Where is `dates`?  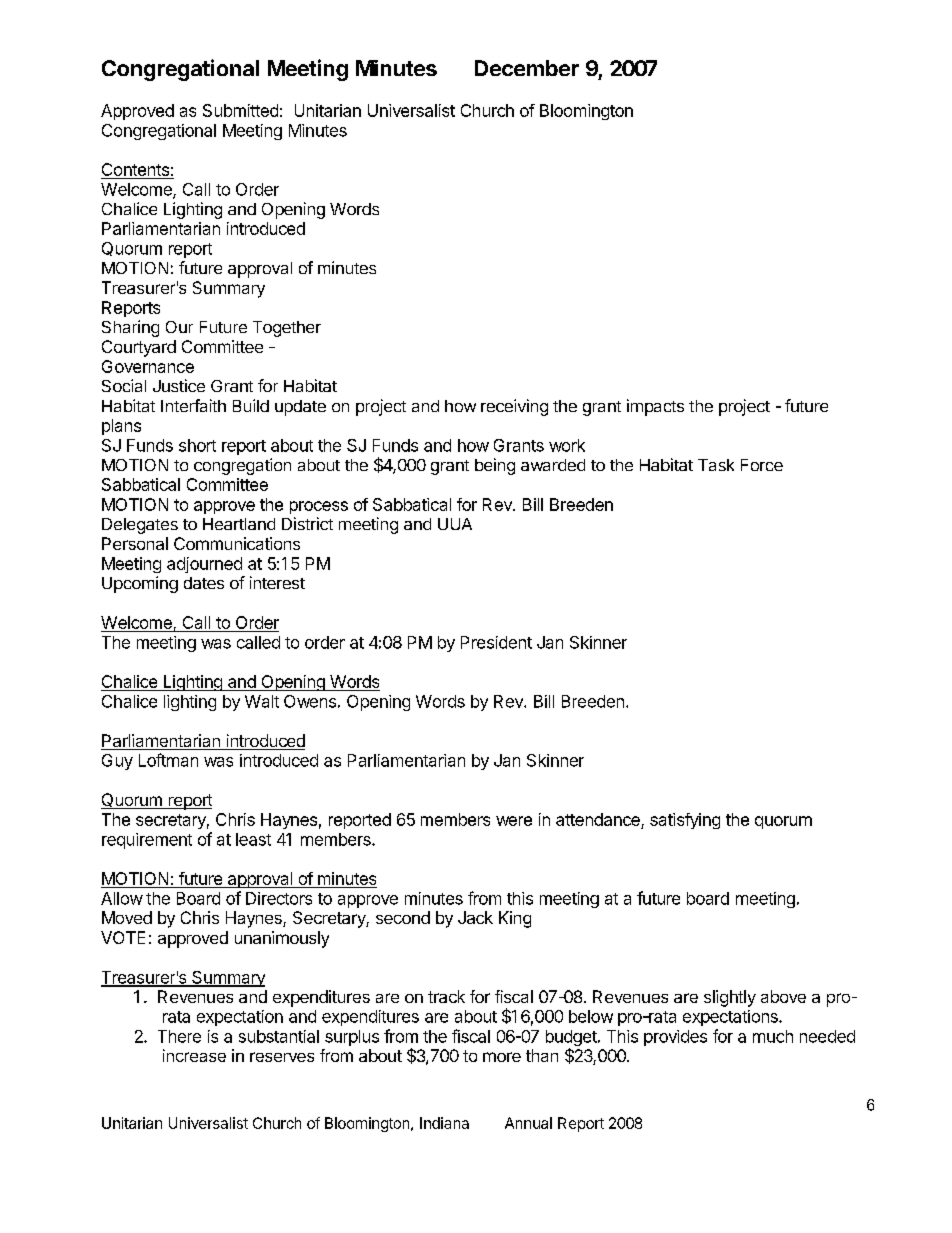
dates is located at coordinates (204, 583).
